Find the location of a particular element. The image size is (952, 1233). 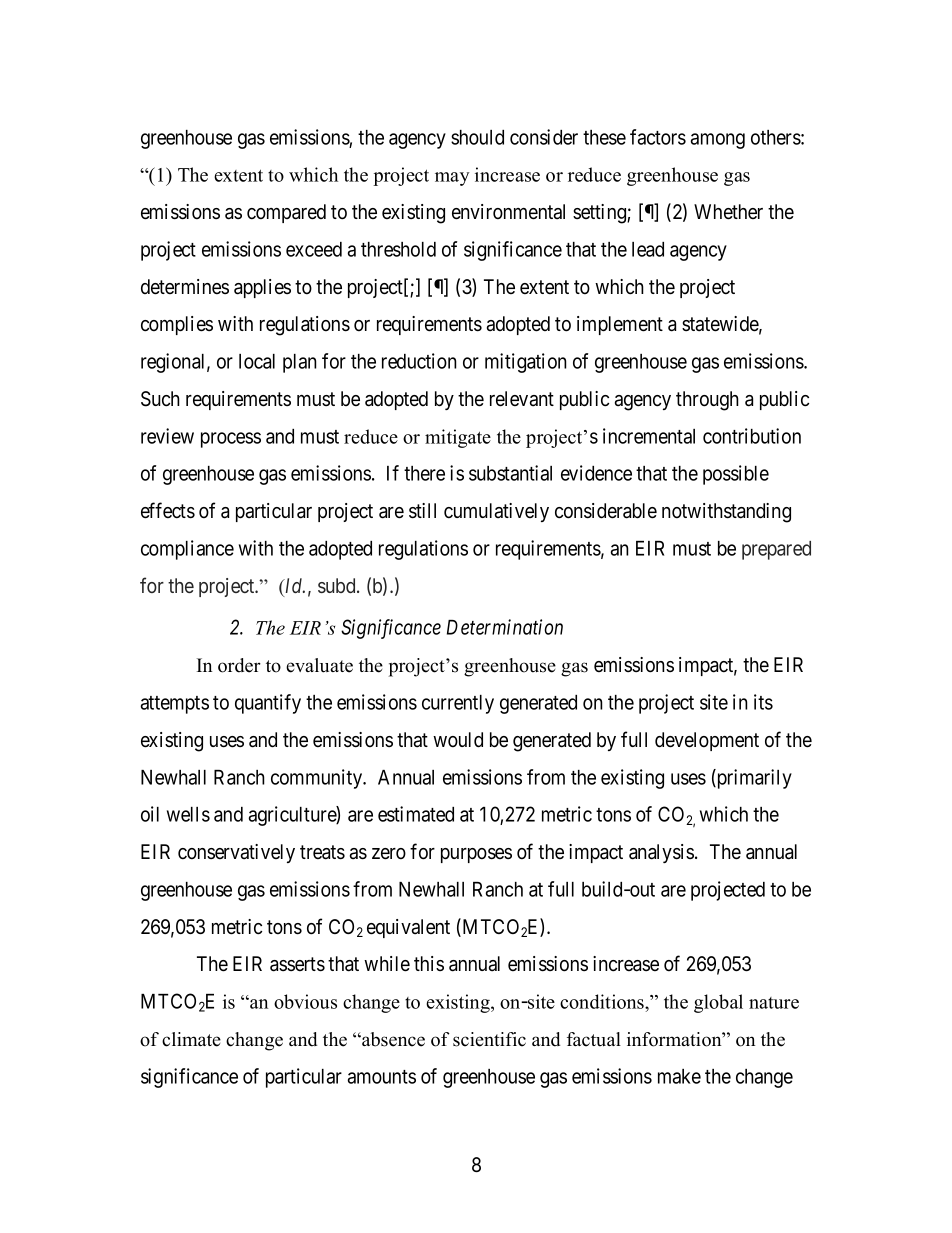

scientific is located at coordinates (489, 1039).
